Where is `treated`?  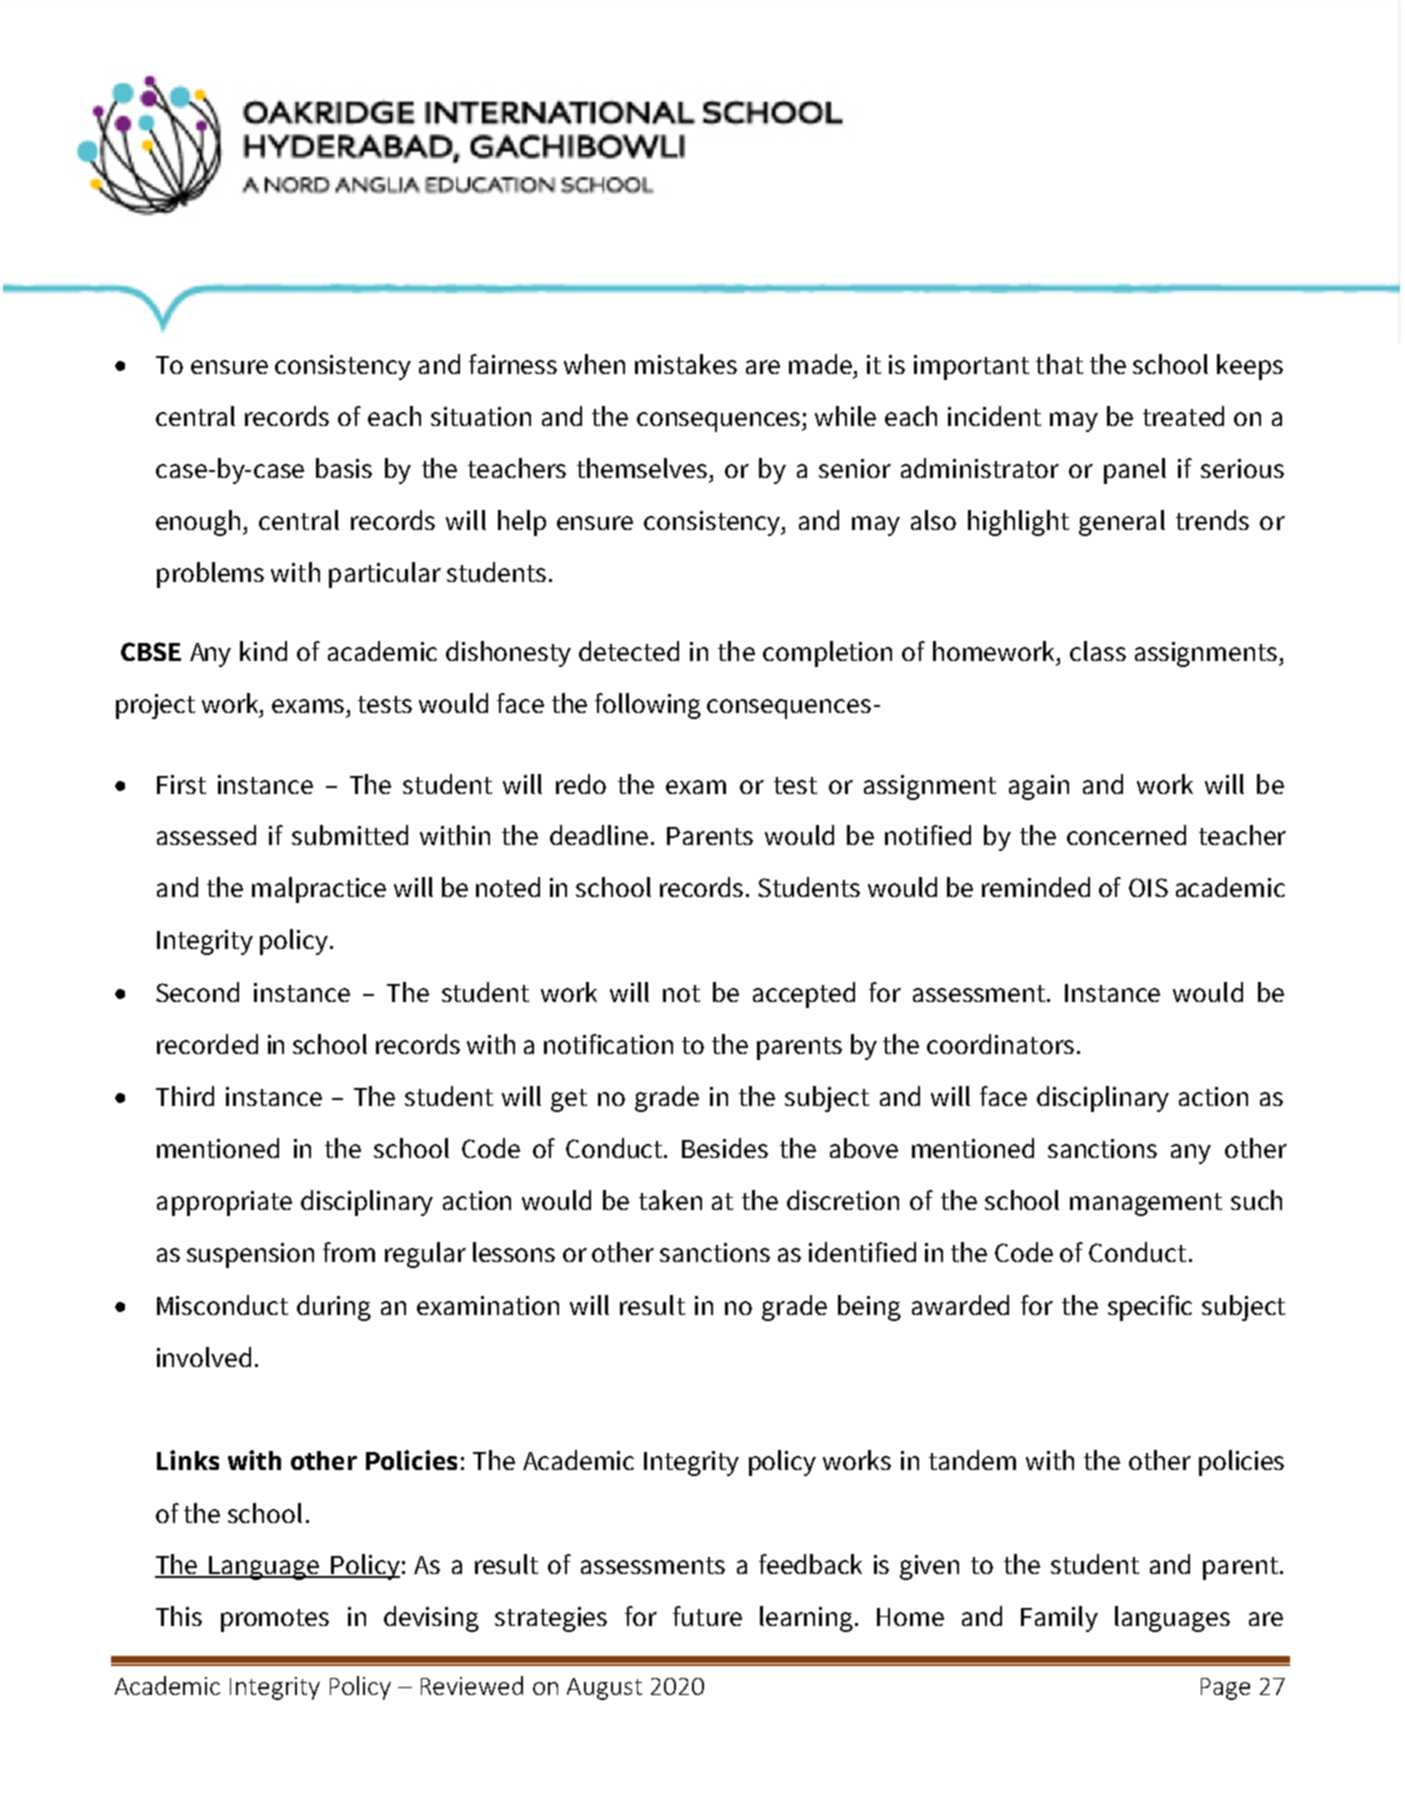
treated is located at coordinates (1183, 416).
